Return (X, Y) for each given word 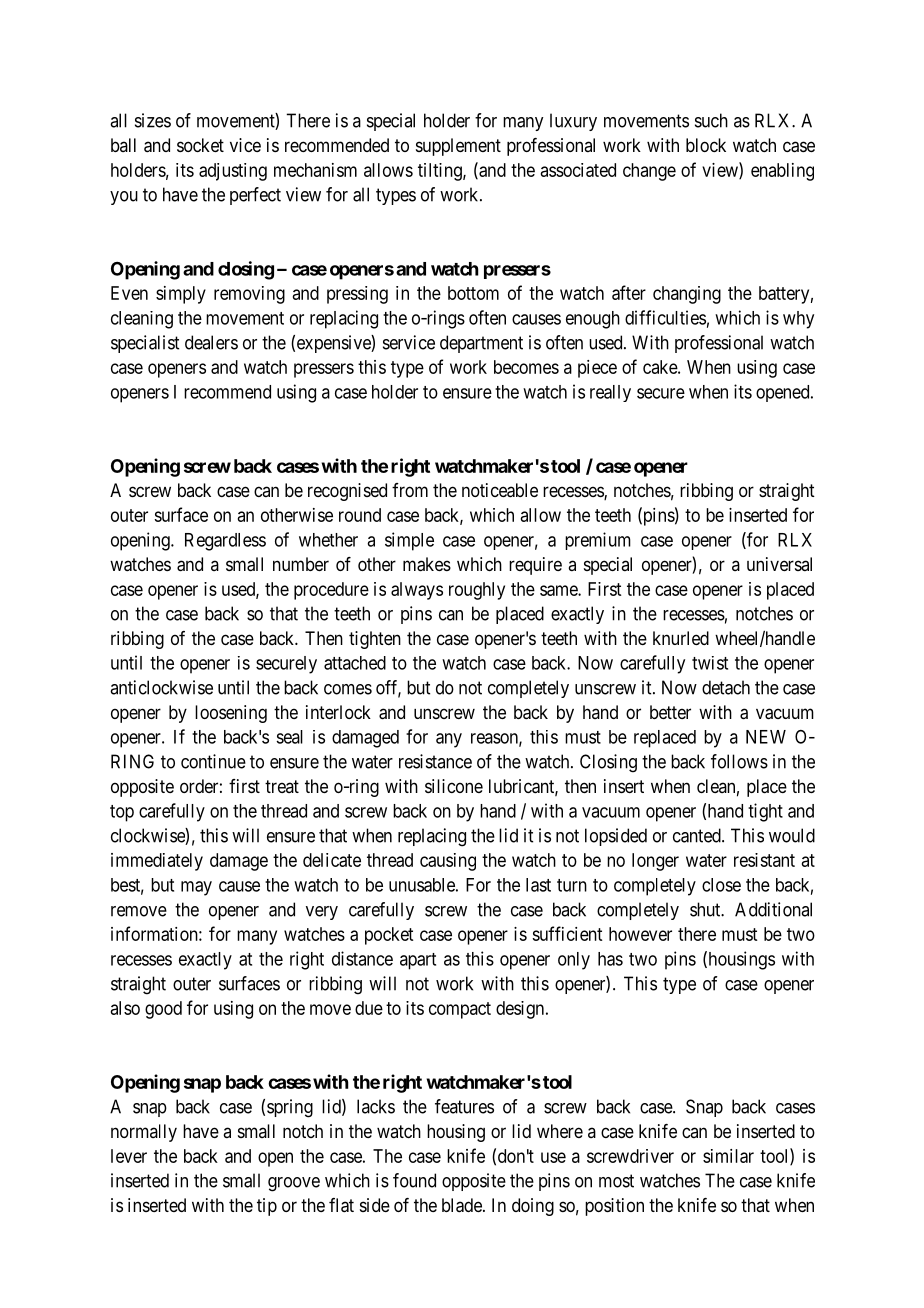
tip (267, 1207)
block (706, 145)
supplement (458, 147)
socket (200, 145)
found (414, 1180)
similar (728, 1156)
